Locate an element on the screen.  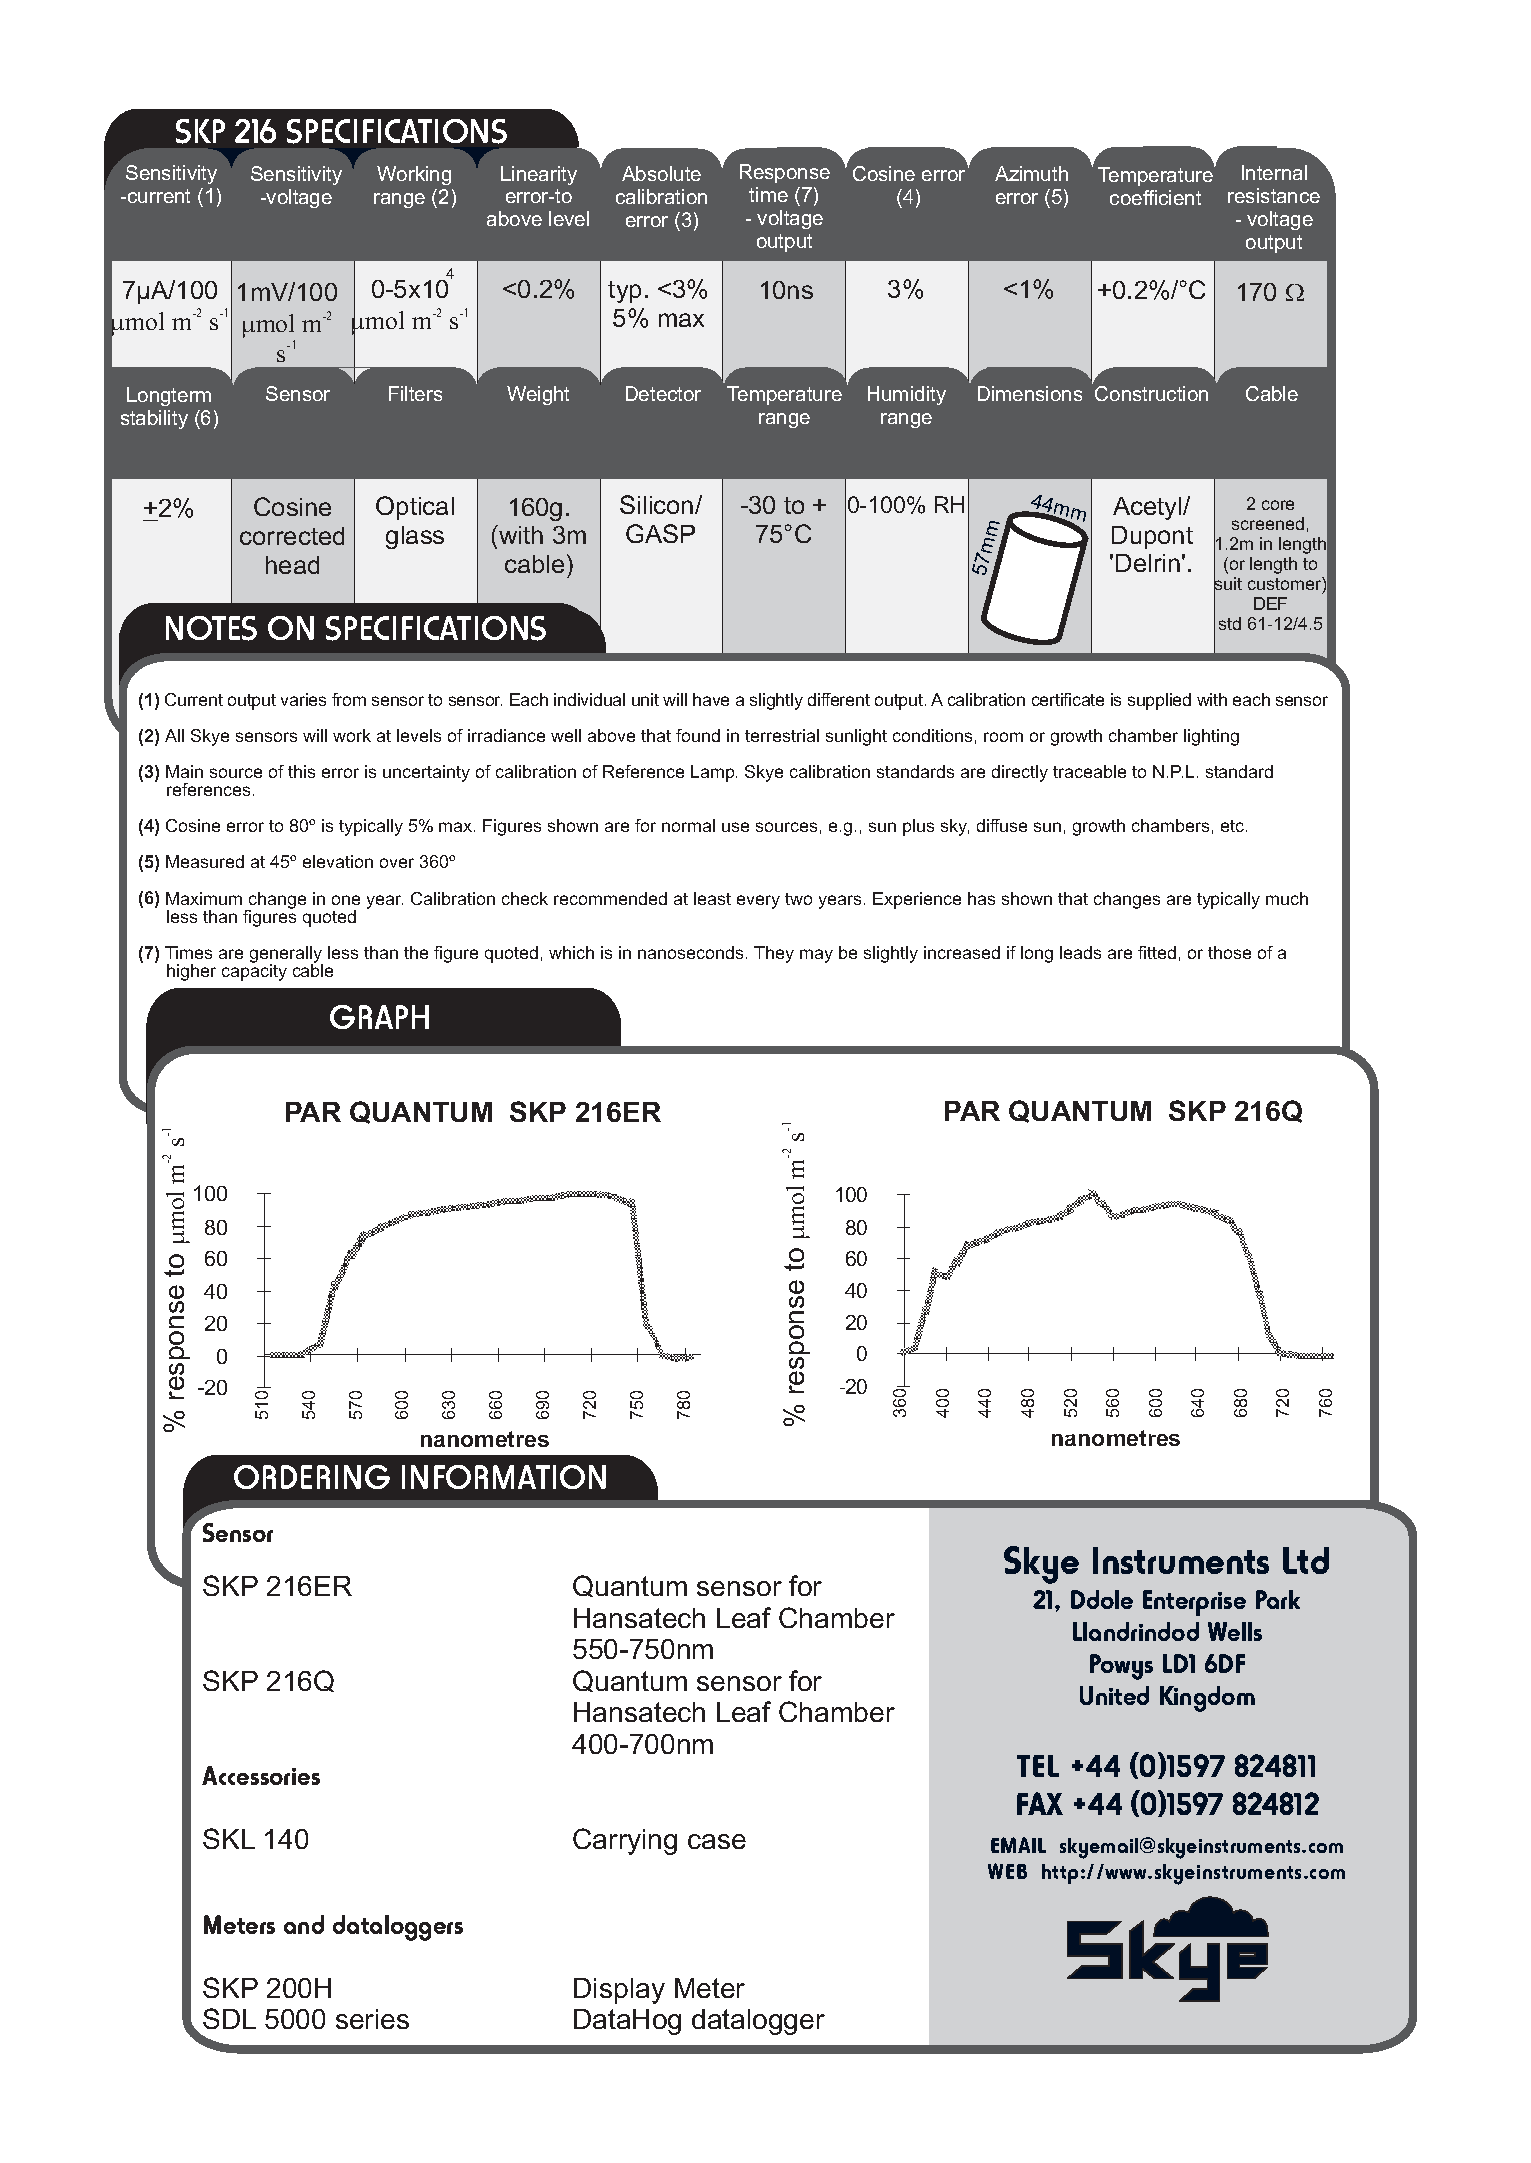
INFORMATION is located at coordinates (504, 1477).
